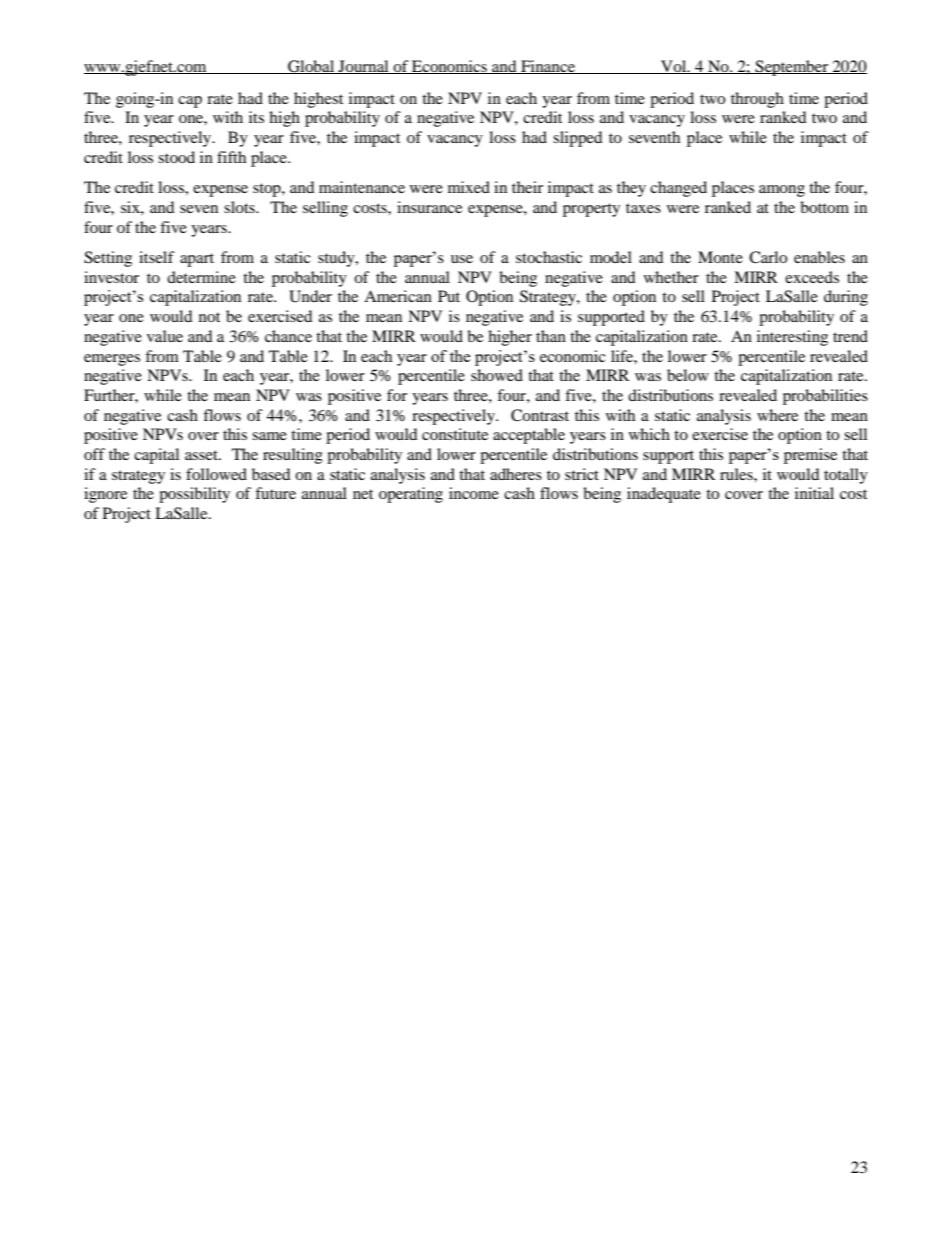 This screenshot has height=1233, width=952. What do you see at coordinates (548, 67) in the screenshot?
I see `Finance` at bounding box center [548, 67].
